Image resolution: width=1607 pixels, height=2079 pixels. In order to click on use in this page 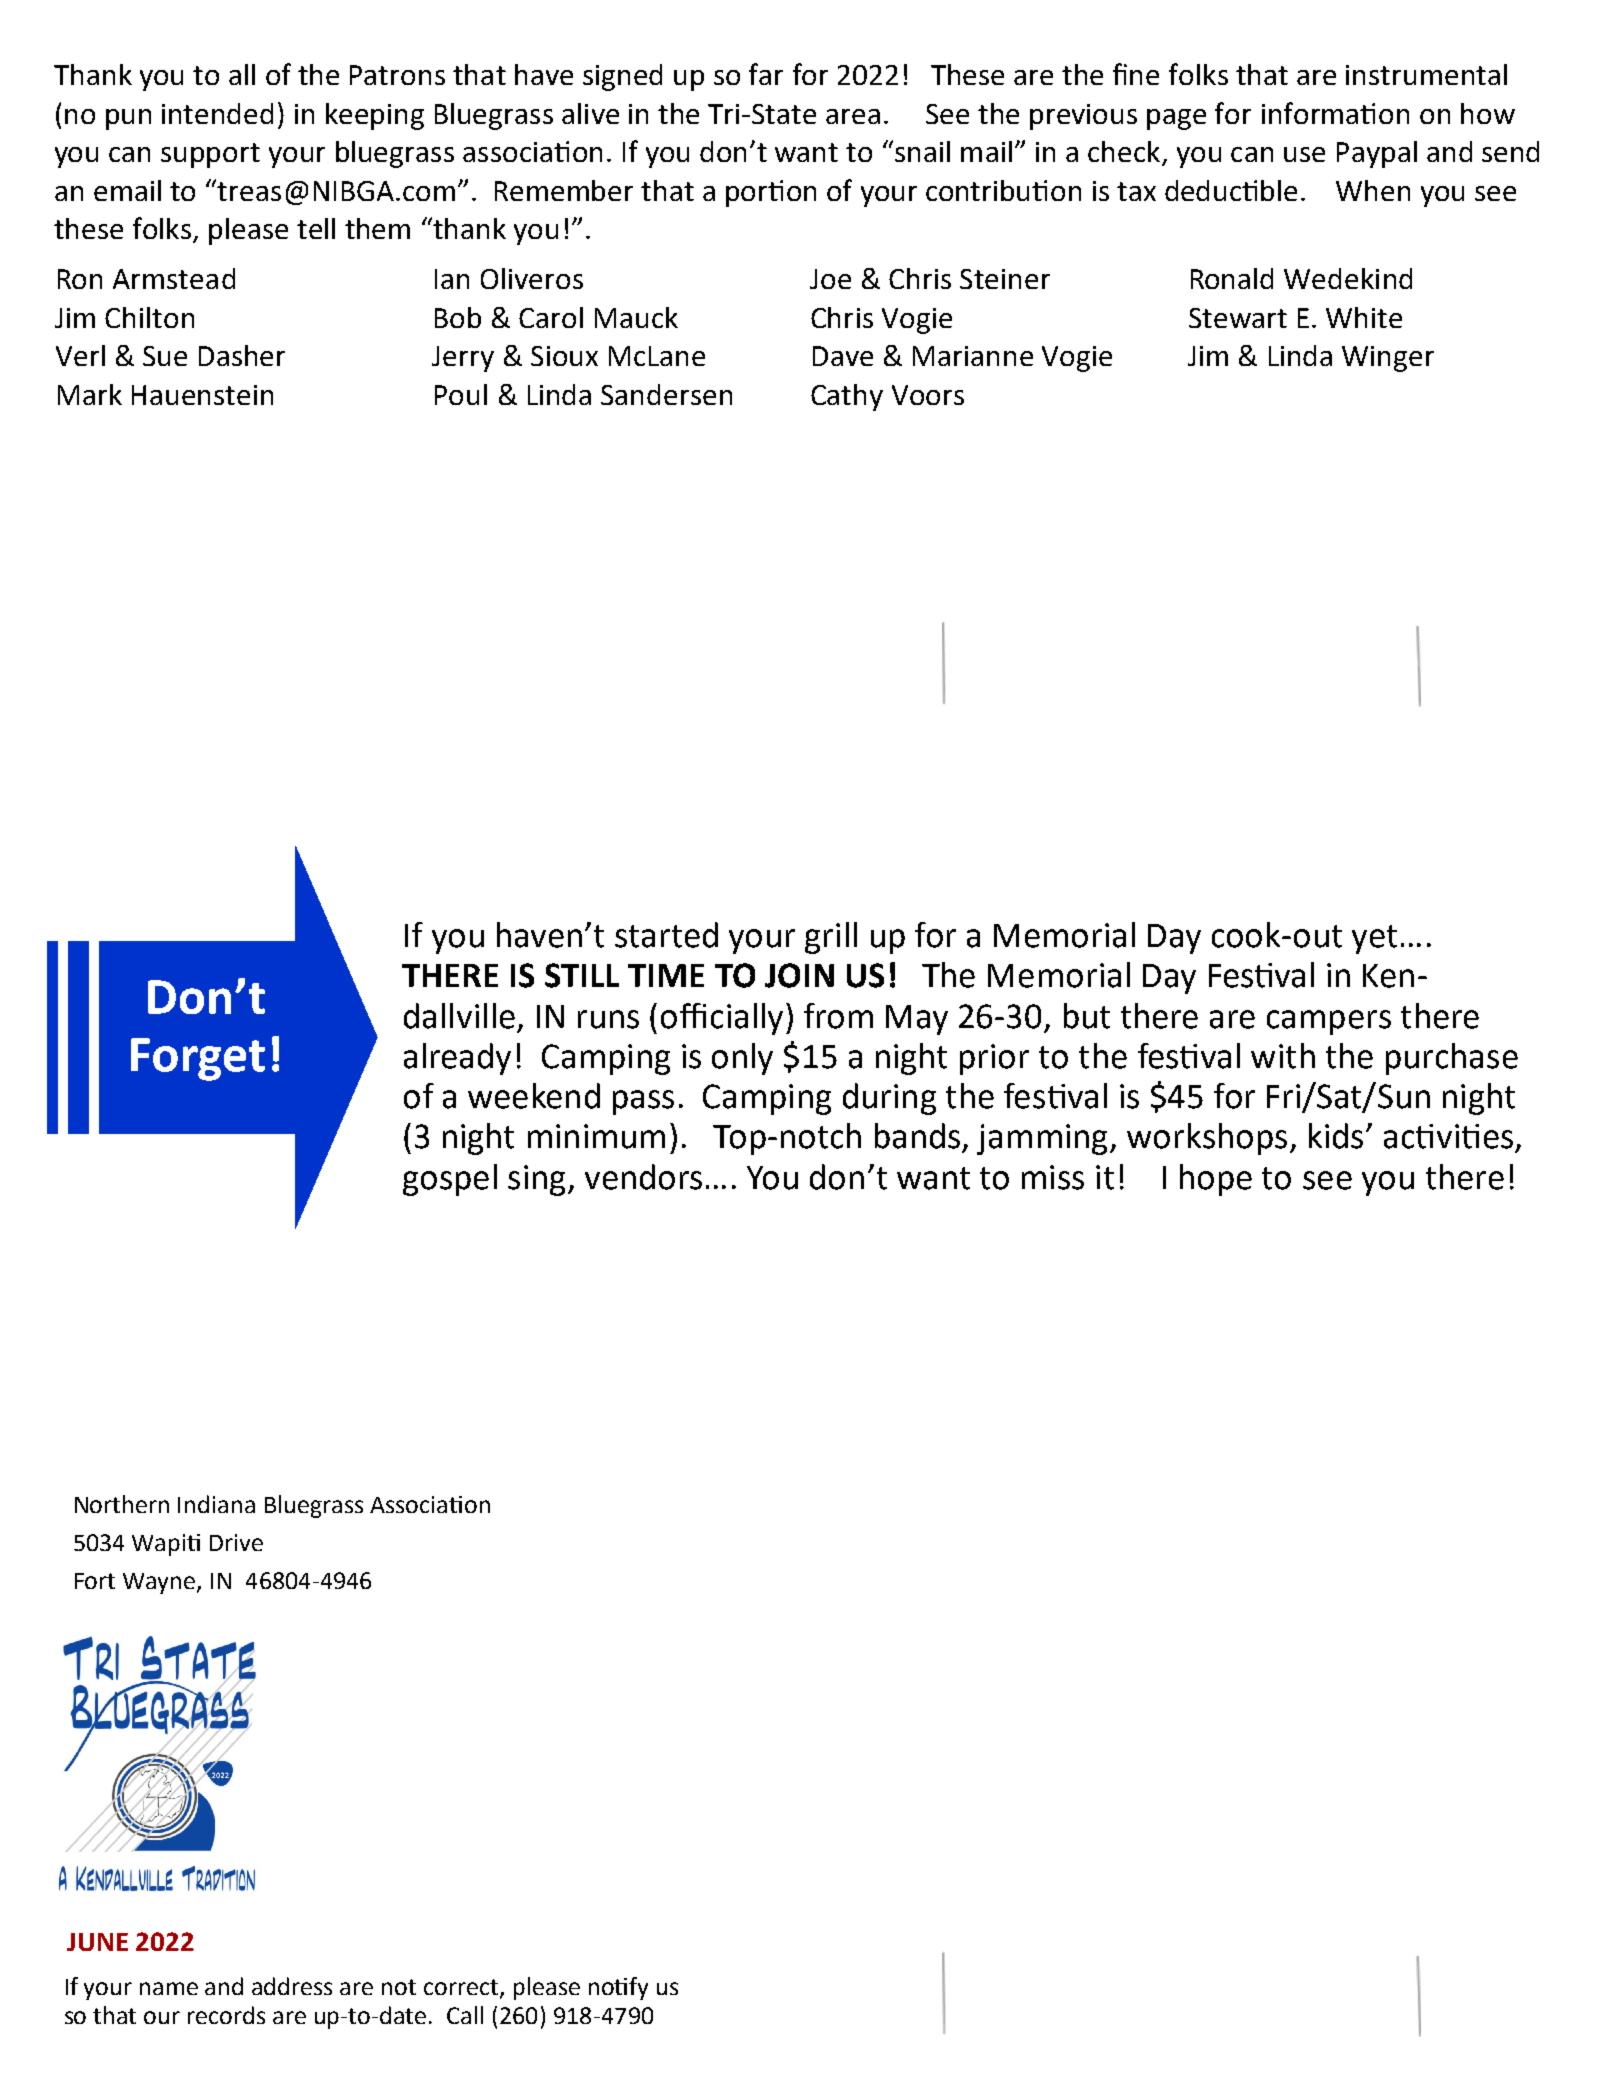, I will do `click(1304, 154)`.
